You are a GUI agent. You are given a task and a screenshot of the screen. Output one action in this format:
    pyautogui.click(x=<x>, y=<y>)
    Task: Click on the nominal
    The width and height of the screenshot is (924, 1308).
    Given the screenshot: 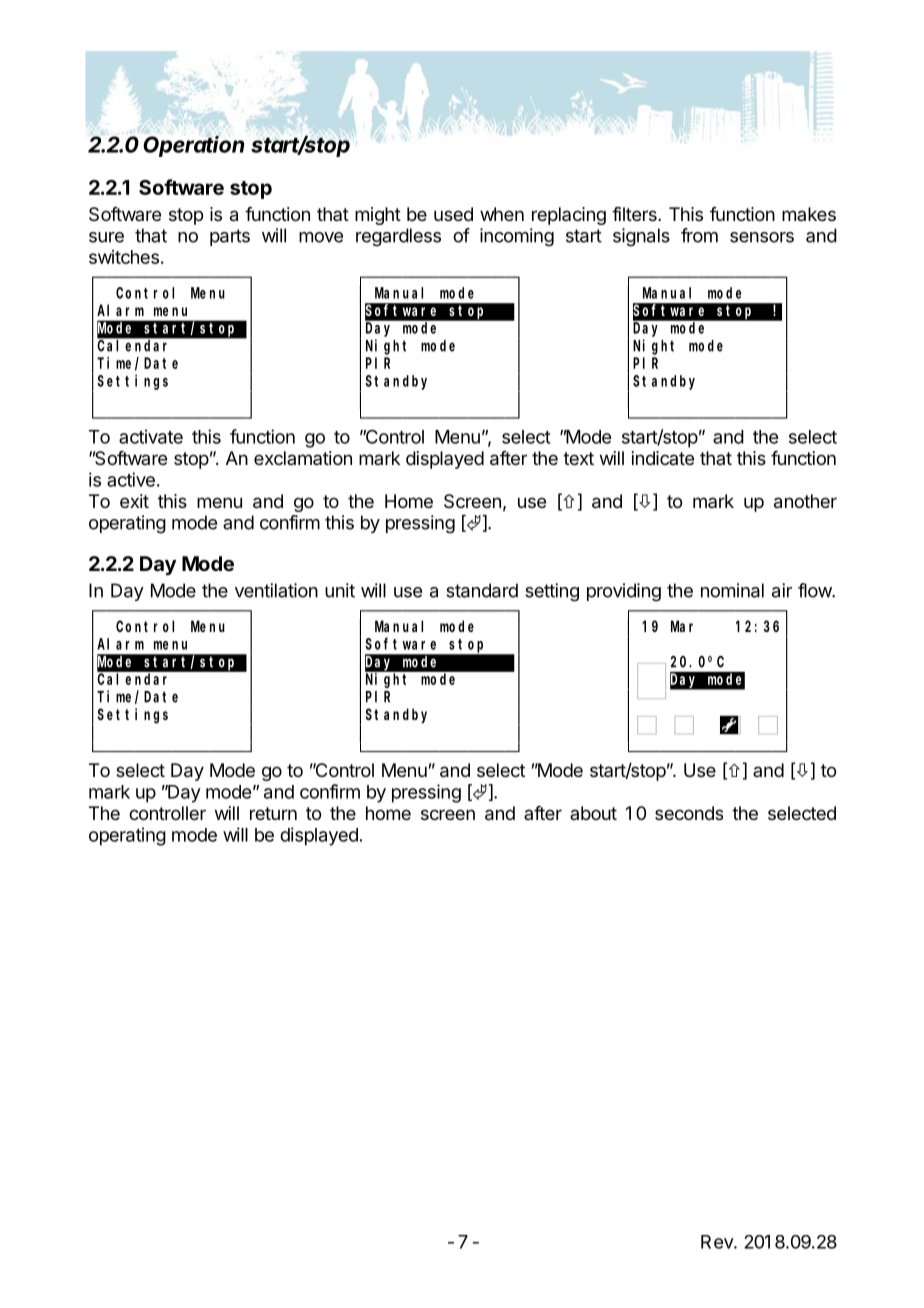 What is the action you would take?
    pyautogui.click(x=732, y=590)
